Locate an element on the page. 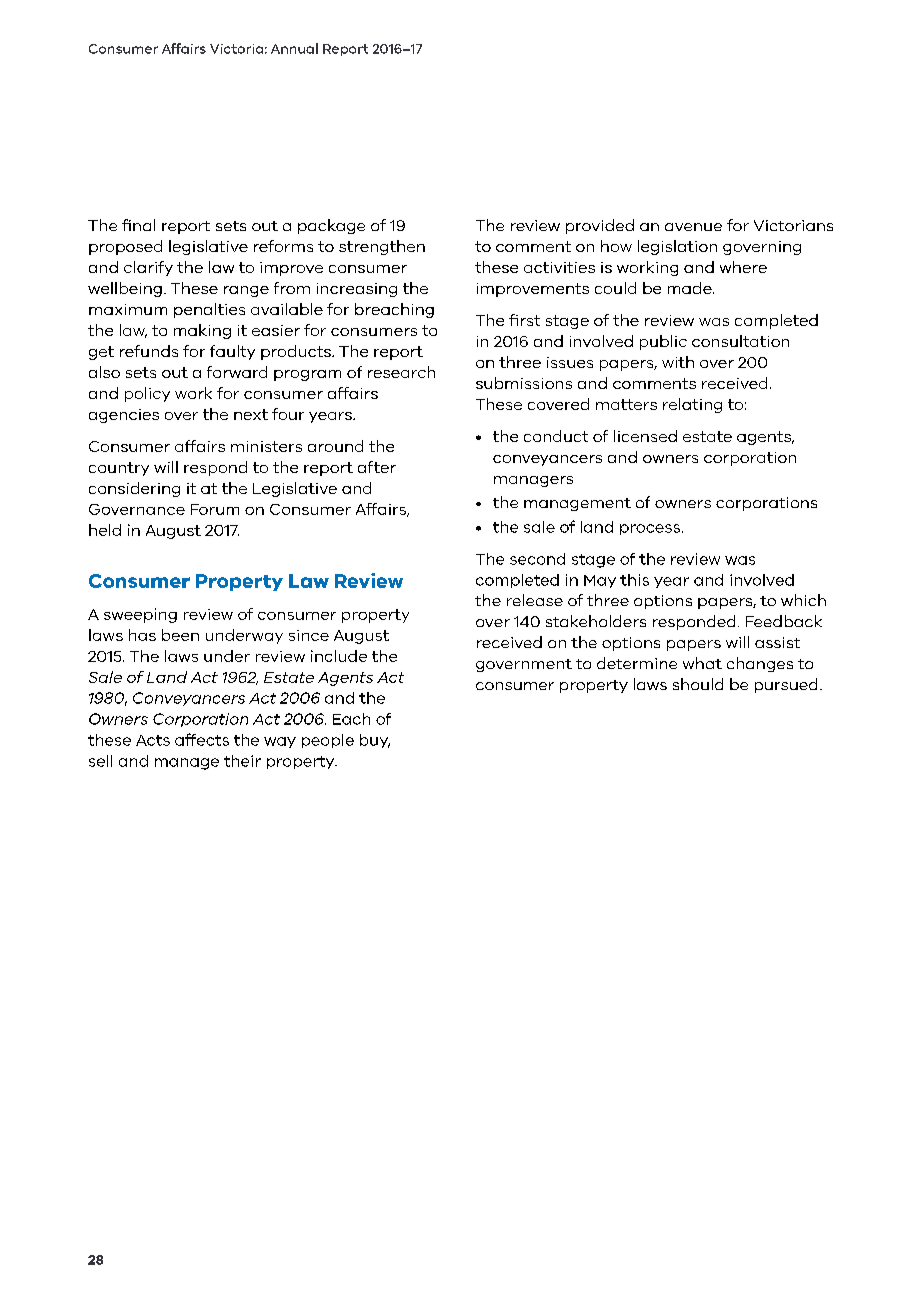  affects is located at coordinates (202, 739).
